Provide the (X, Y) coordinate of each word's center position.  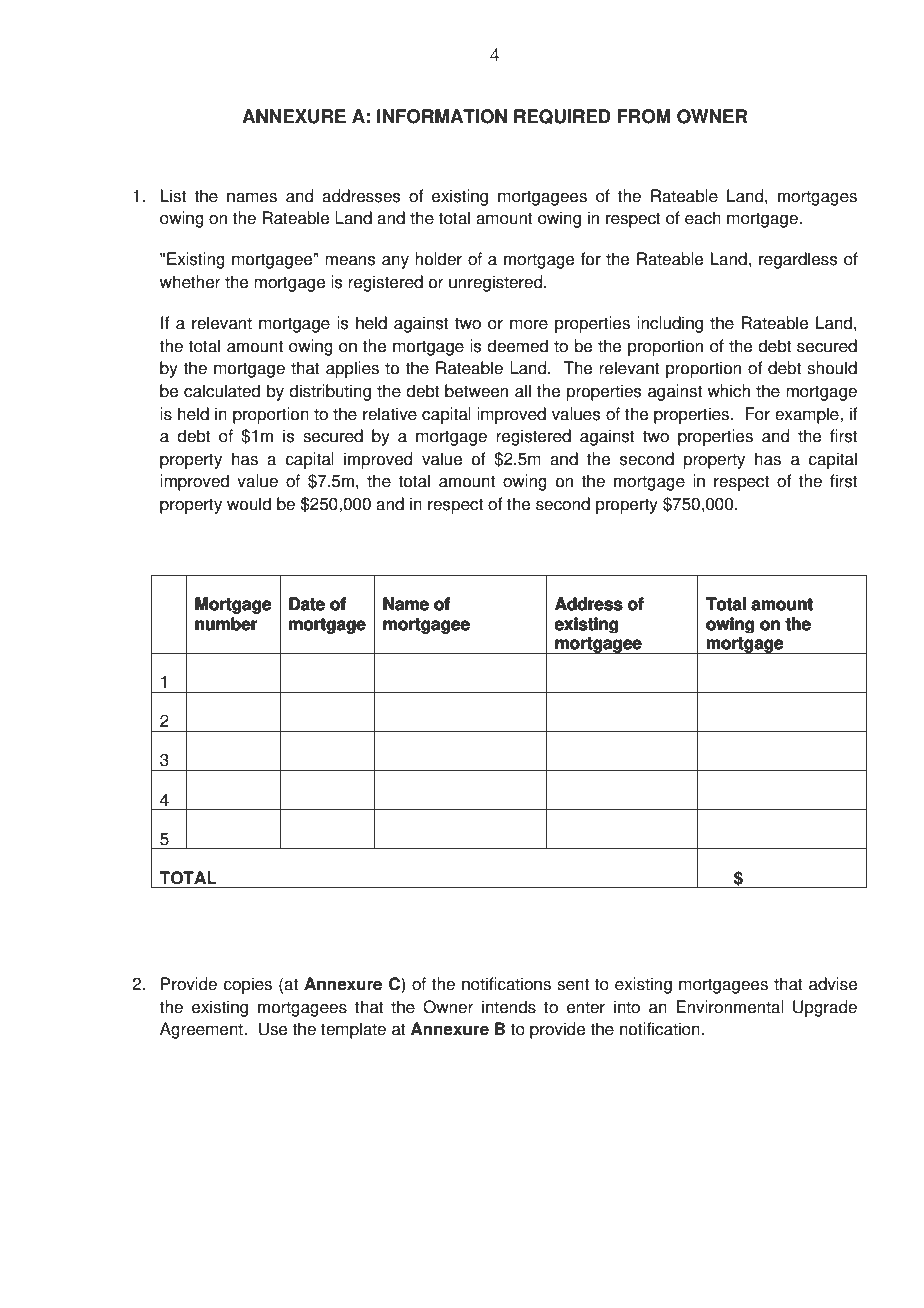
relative (390, 414)
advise (833, 984)
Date (307, 604)
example (808, 415)
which (728, 391)
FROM (644, 116)
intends (509, 1007)
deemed (517, 346)
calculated (222, 391)
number (226, 624)
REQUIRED (562, 116)
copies (247, 985)
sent (573, 984)
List (173, 196)
